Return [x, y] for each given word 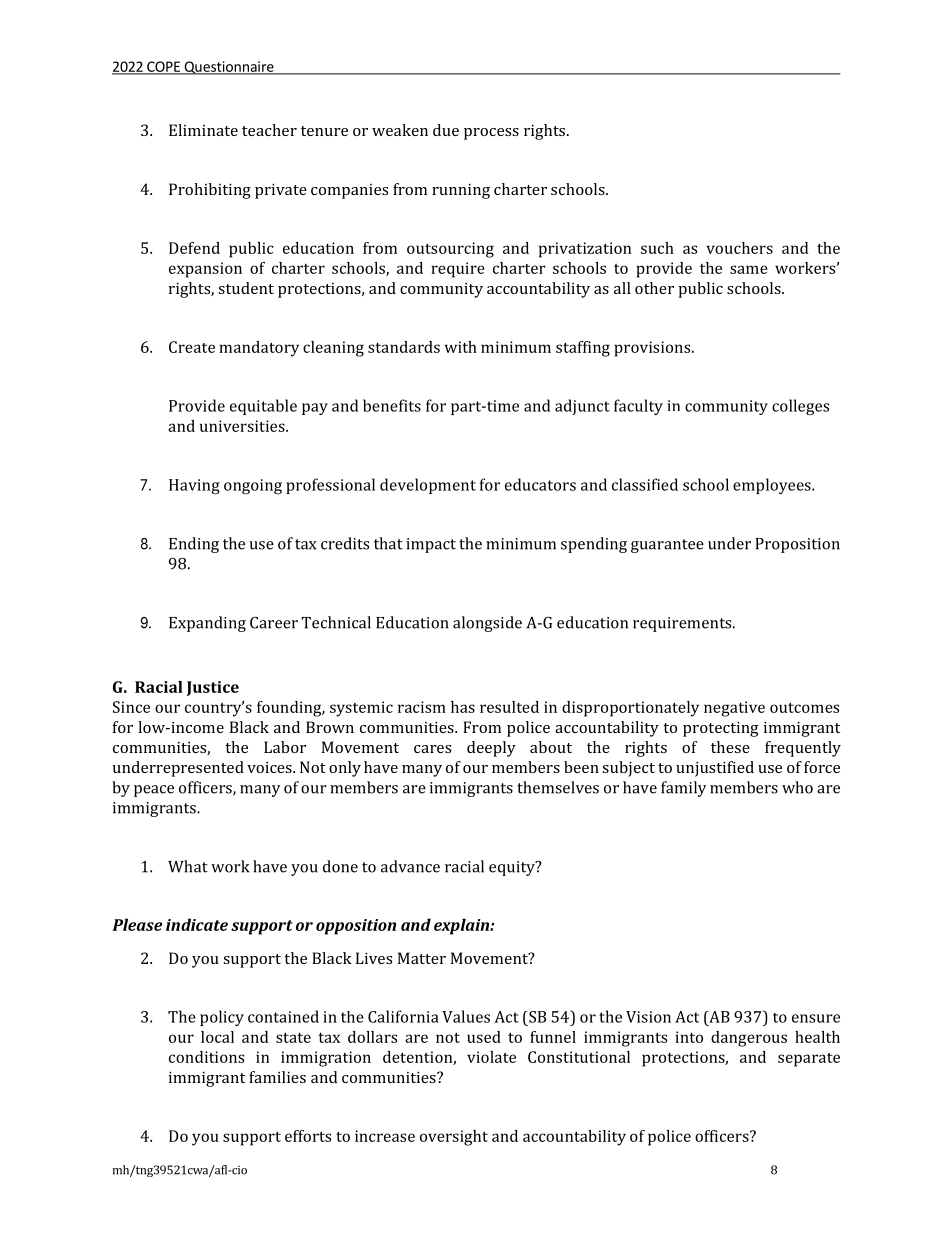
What [188, 866]
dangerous [749, 1039]
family [683, 789]
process [491, 134]
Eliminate [203, 130]
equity [513, 868]
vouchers [739, 248]
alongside [487, 624]
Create [192, 347]
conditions [206, 1057]
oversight [454, 1138]
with [461, 347]
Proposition [797, 545]
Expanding [207, 624]
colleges [800, 407]
